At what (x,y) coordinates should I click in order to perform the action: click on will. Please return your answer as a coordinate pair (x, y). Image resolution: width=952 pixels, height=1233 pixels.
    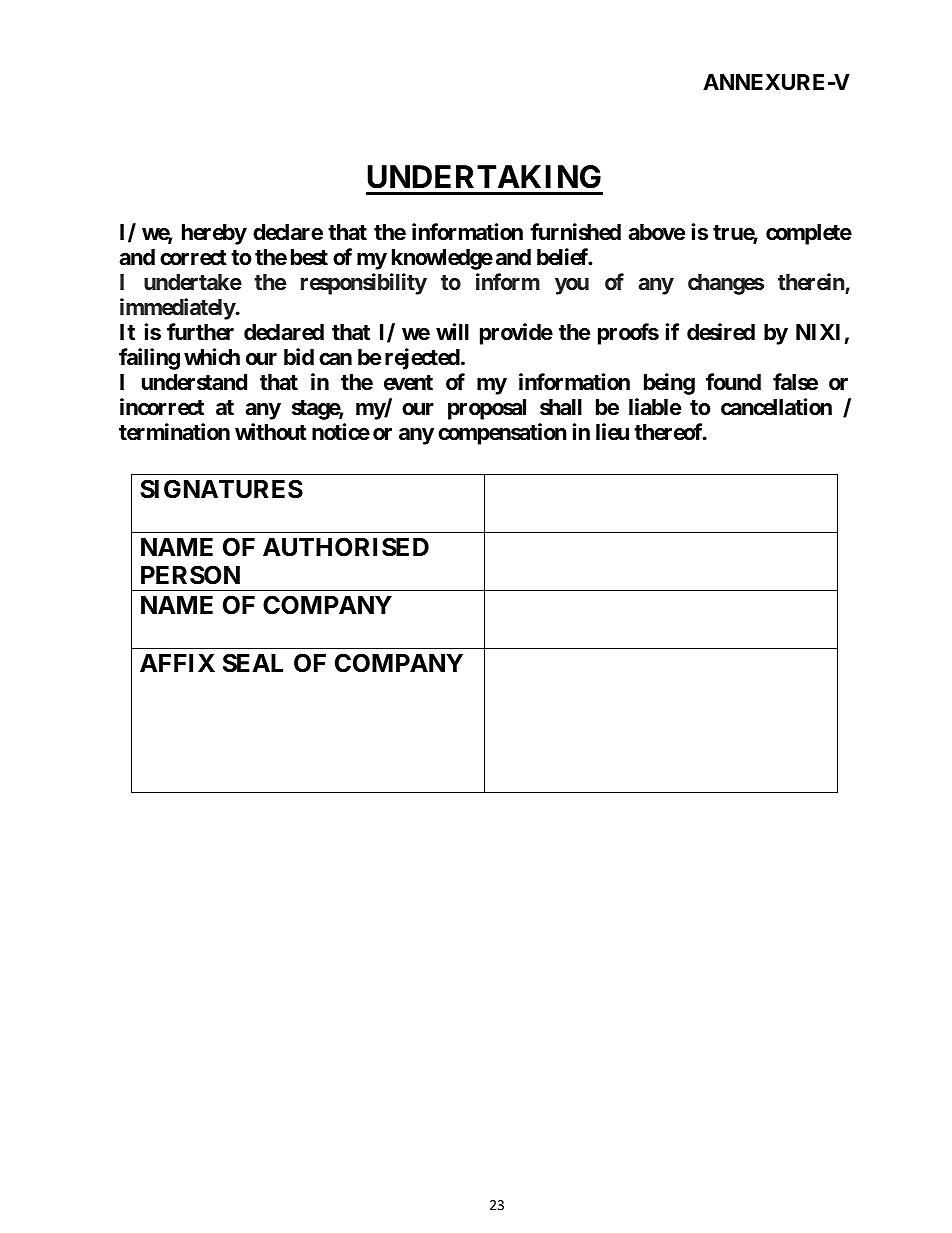
    Looking at the image, I should click on (452, 331).
